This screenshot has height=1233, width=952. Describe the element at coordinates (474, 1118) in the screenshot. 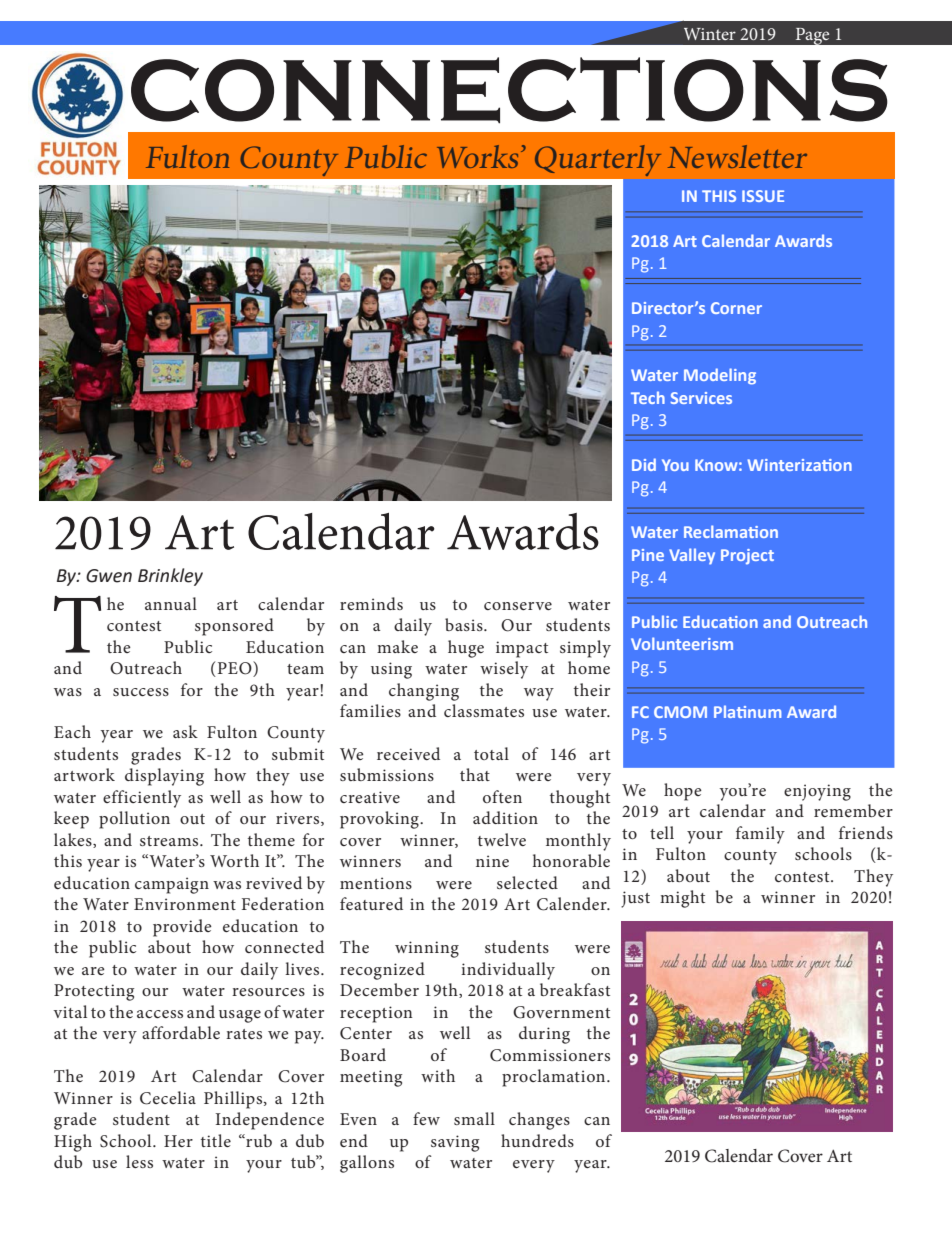

I see `small` at that location.
